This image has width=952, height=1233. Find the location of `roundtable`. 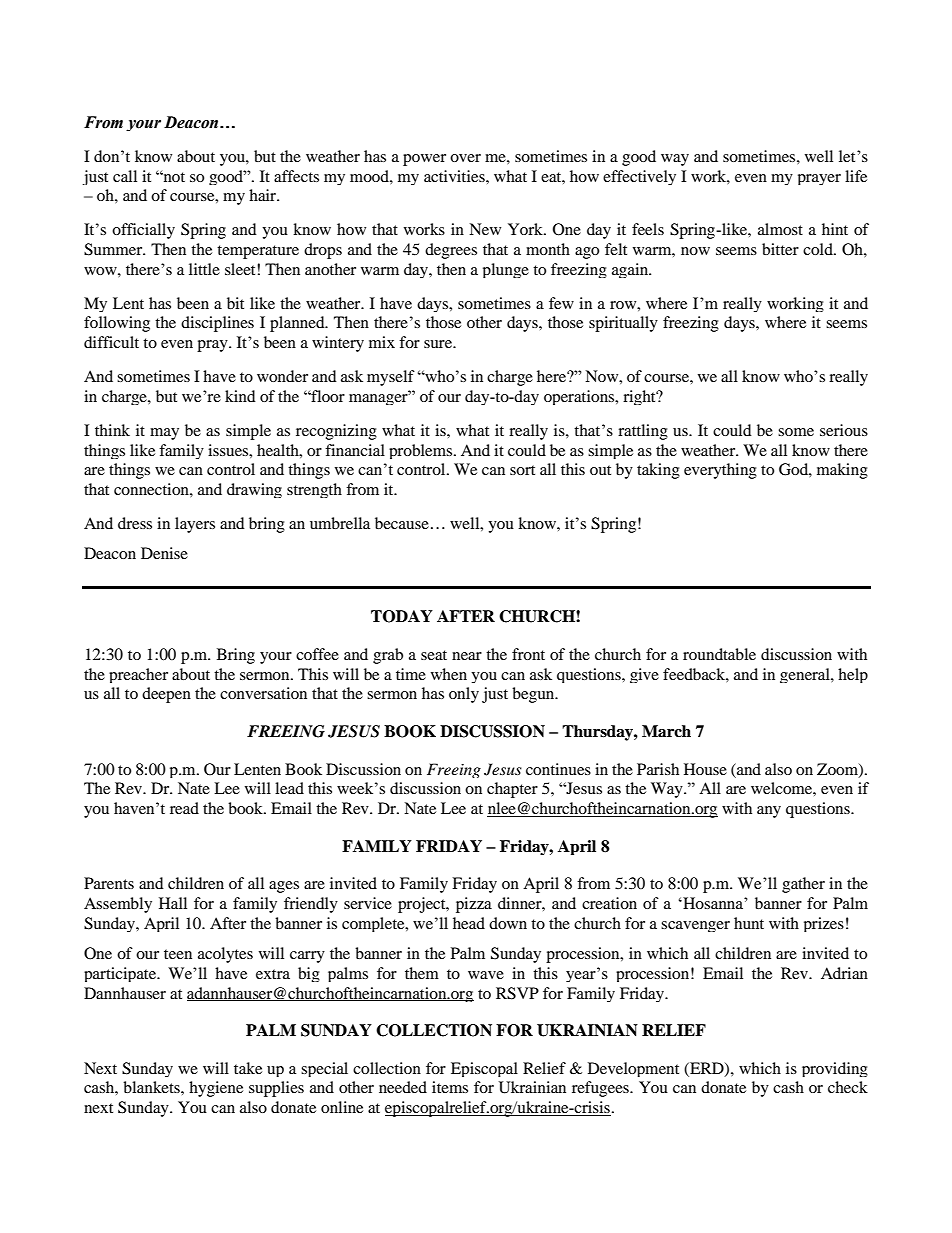

roundtable is located at coordinates (719, 654).
